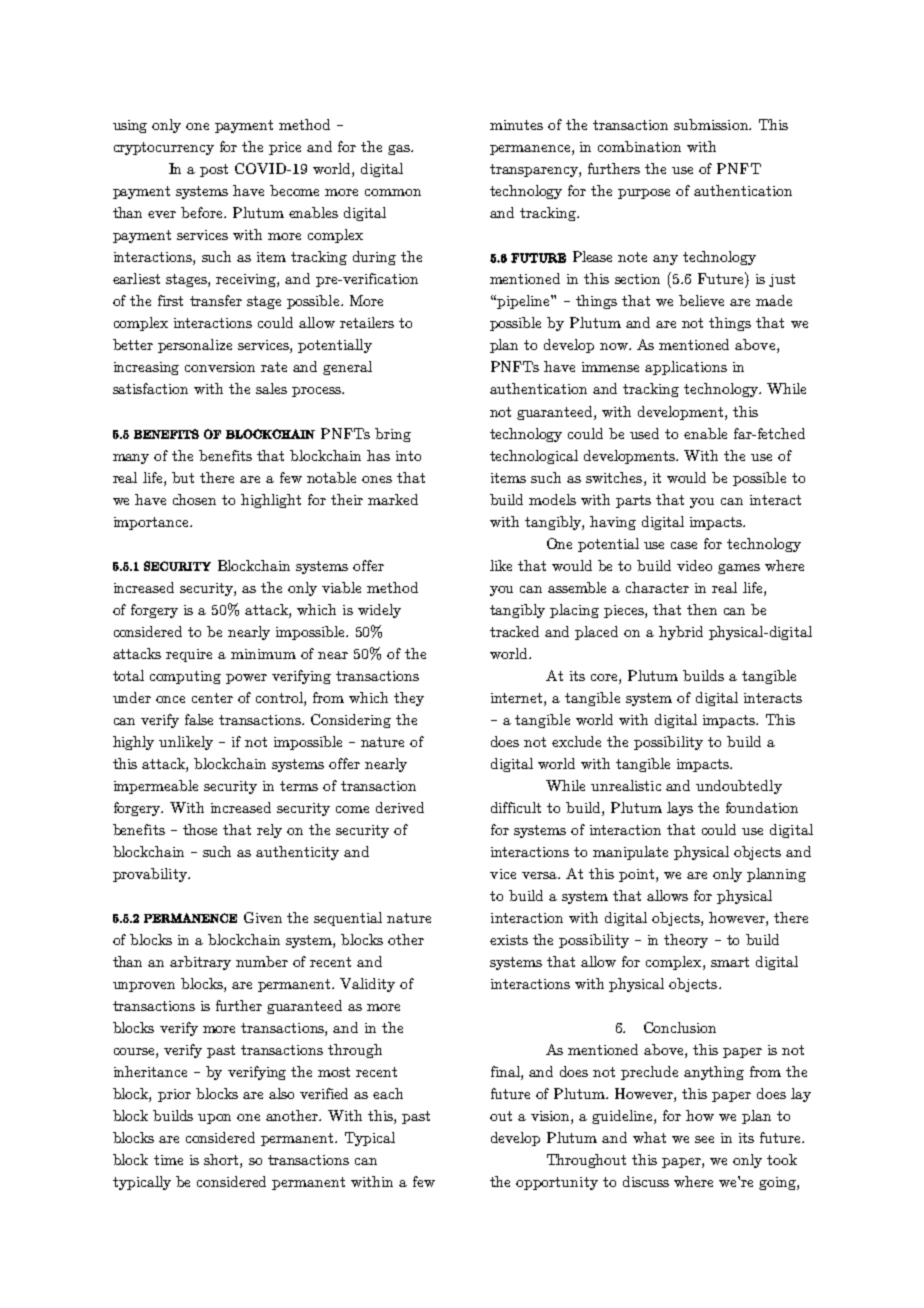 This document has height=1308, width=924. I want to click on gas, so click(400, 150).
